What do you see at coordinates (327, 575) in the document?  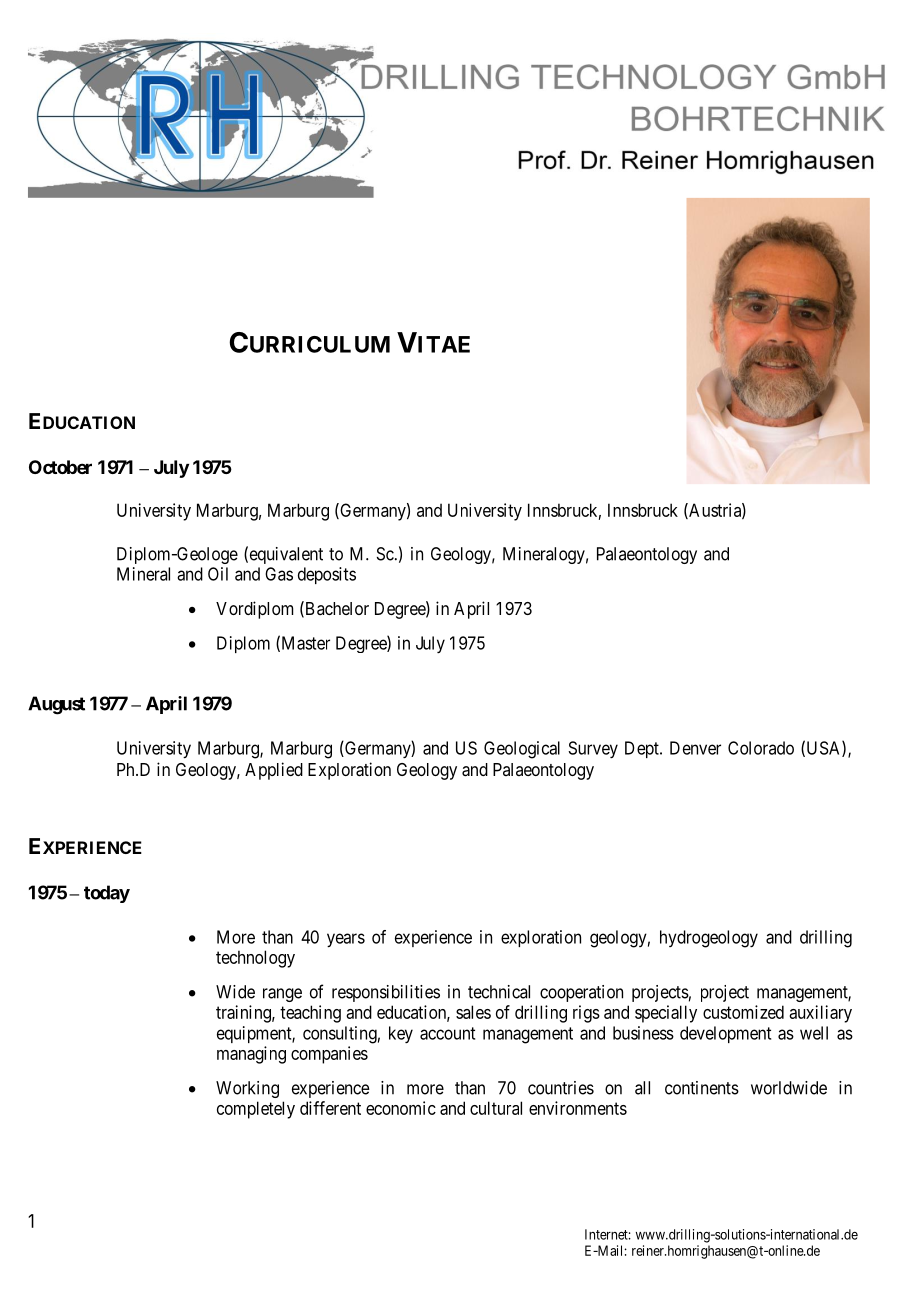 I see `deposits` at bounding box center [327, 575].
